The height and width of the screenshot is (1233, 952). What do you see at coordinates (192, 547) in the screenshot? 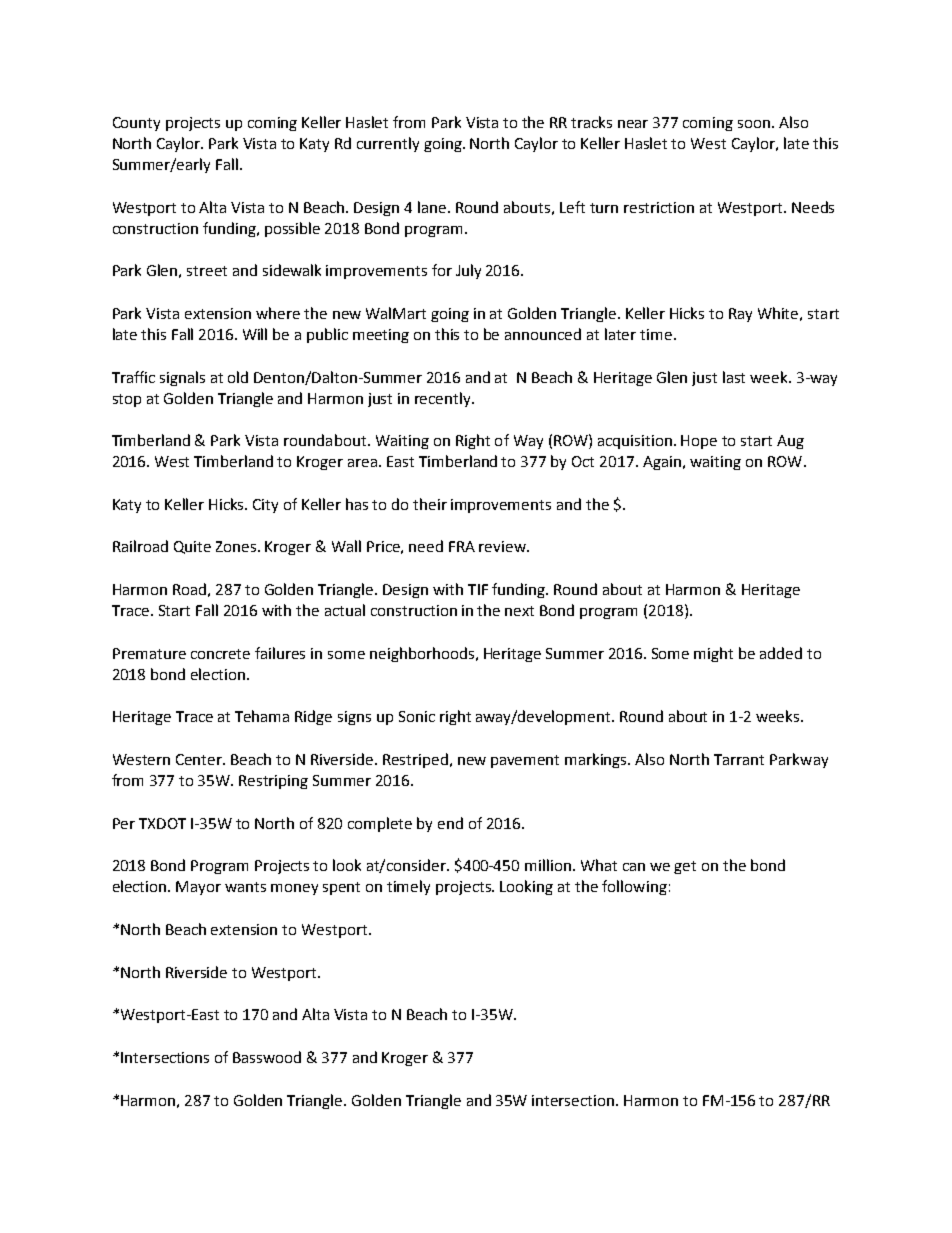
I see `Quite` at bounding box center [192, 547].
